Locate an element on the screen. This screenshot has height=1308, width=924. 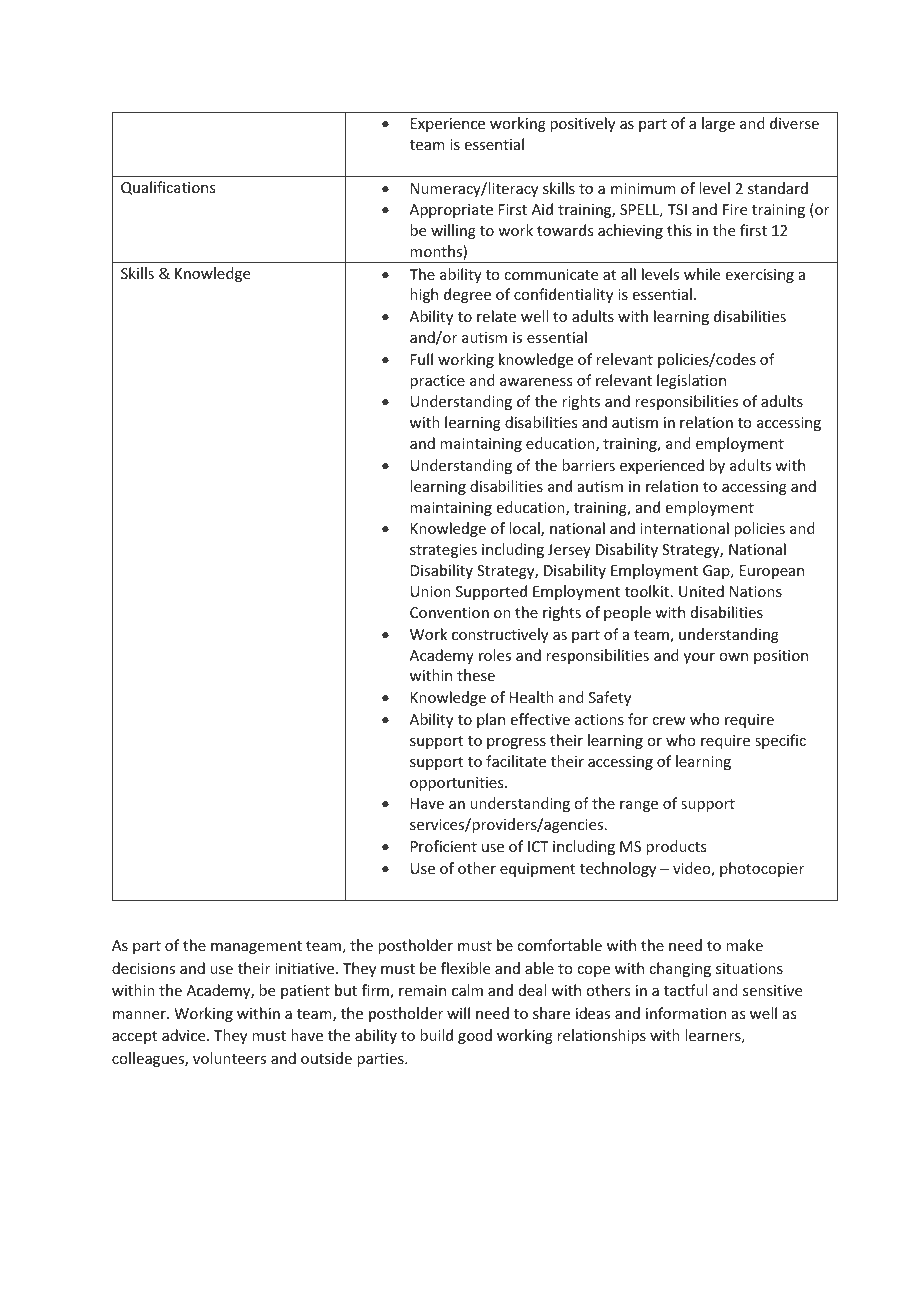
advice is located at coordinates (185, 1035).
